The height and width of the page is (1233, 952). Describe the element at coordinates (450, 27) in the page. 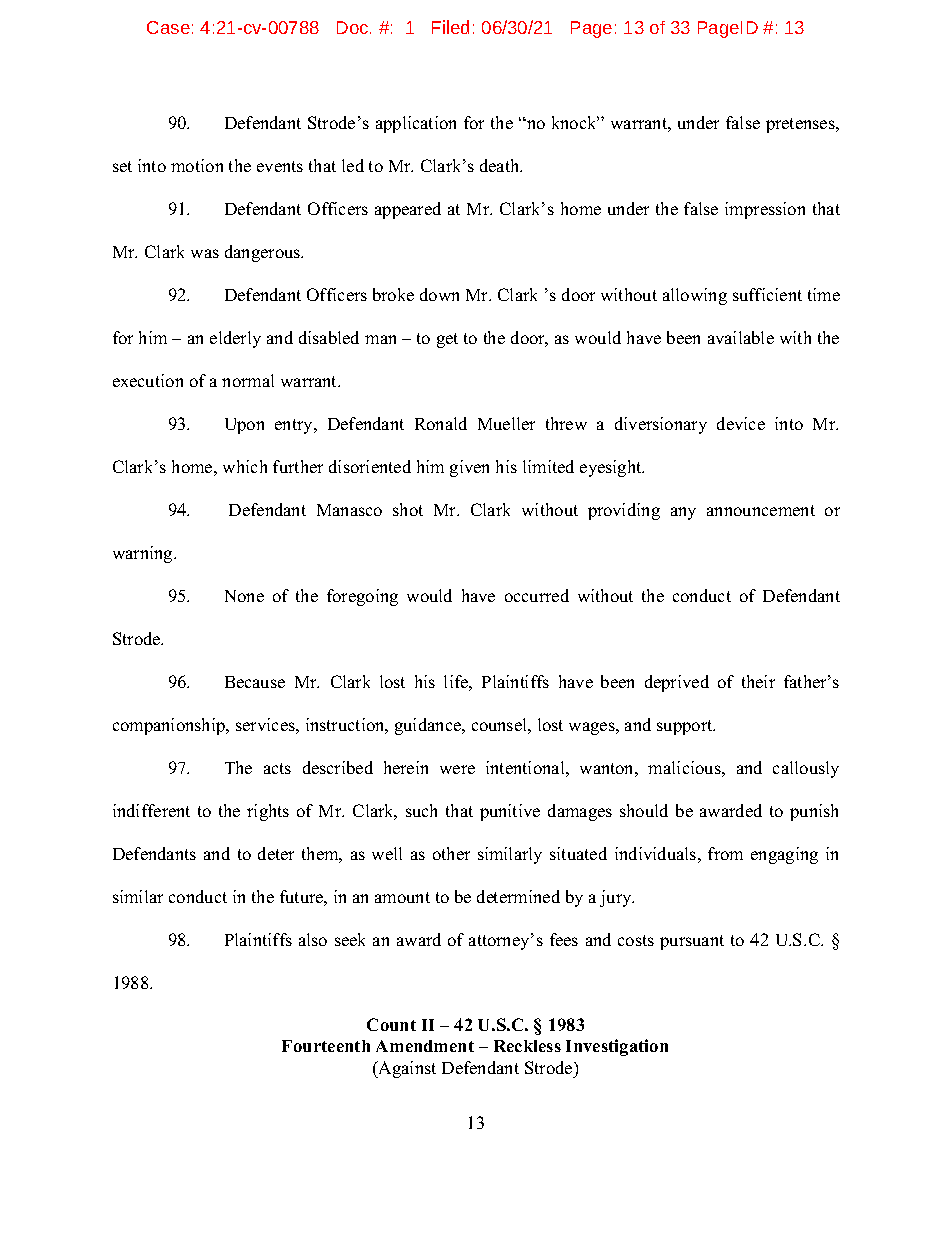

I see `Filed` at that location.
